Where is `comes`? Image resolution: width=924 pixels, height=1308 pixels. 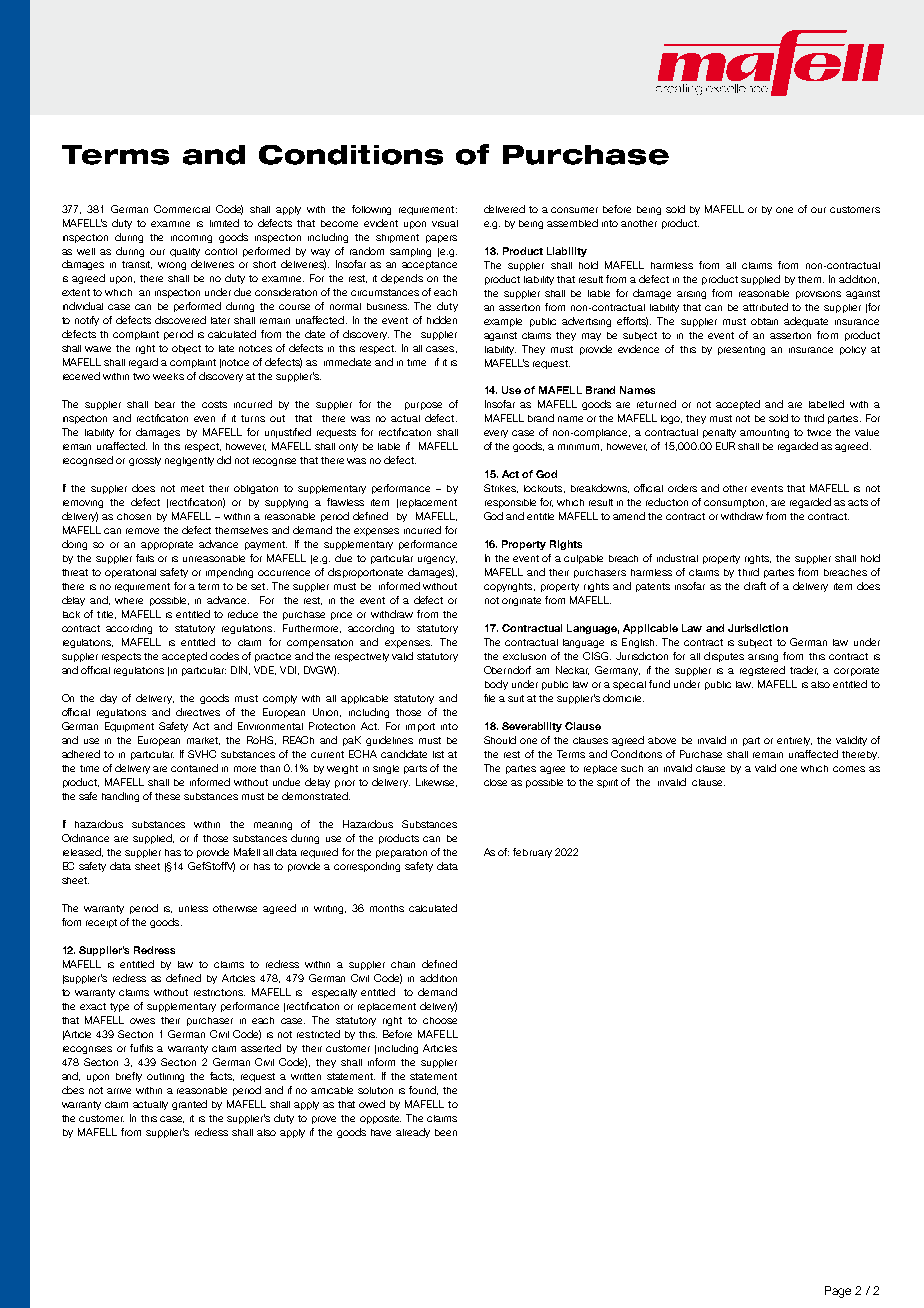 comes is located at coordinates (849, 769).
